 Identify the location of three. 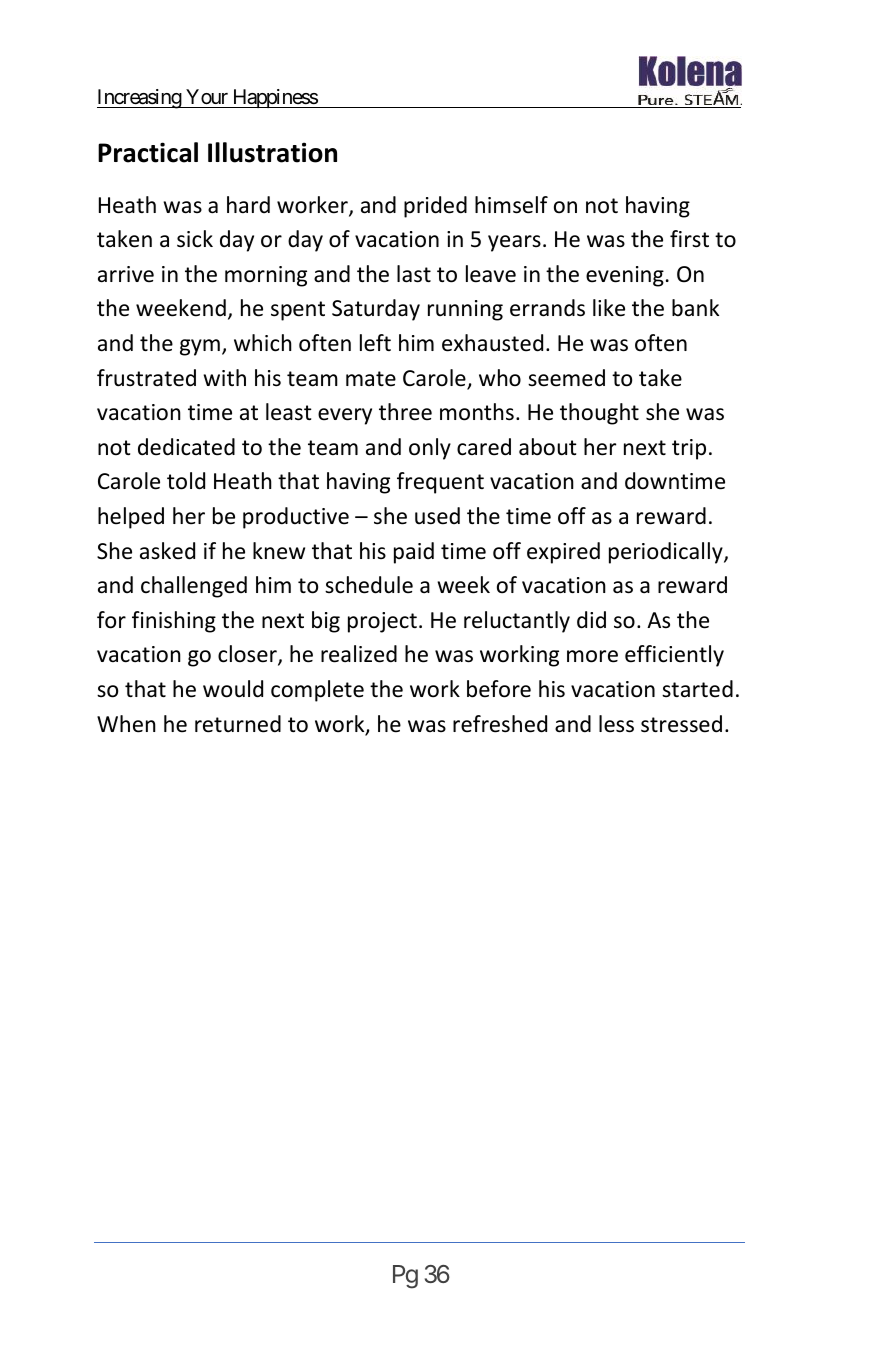
(405, 412).
